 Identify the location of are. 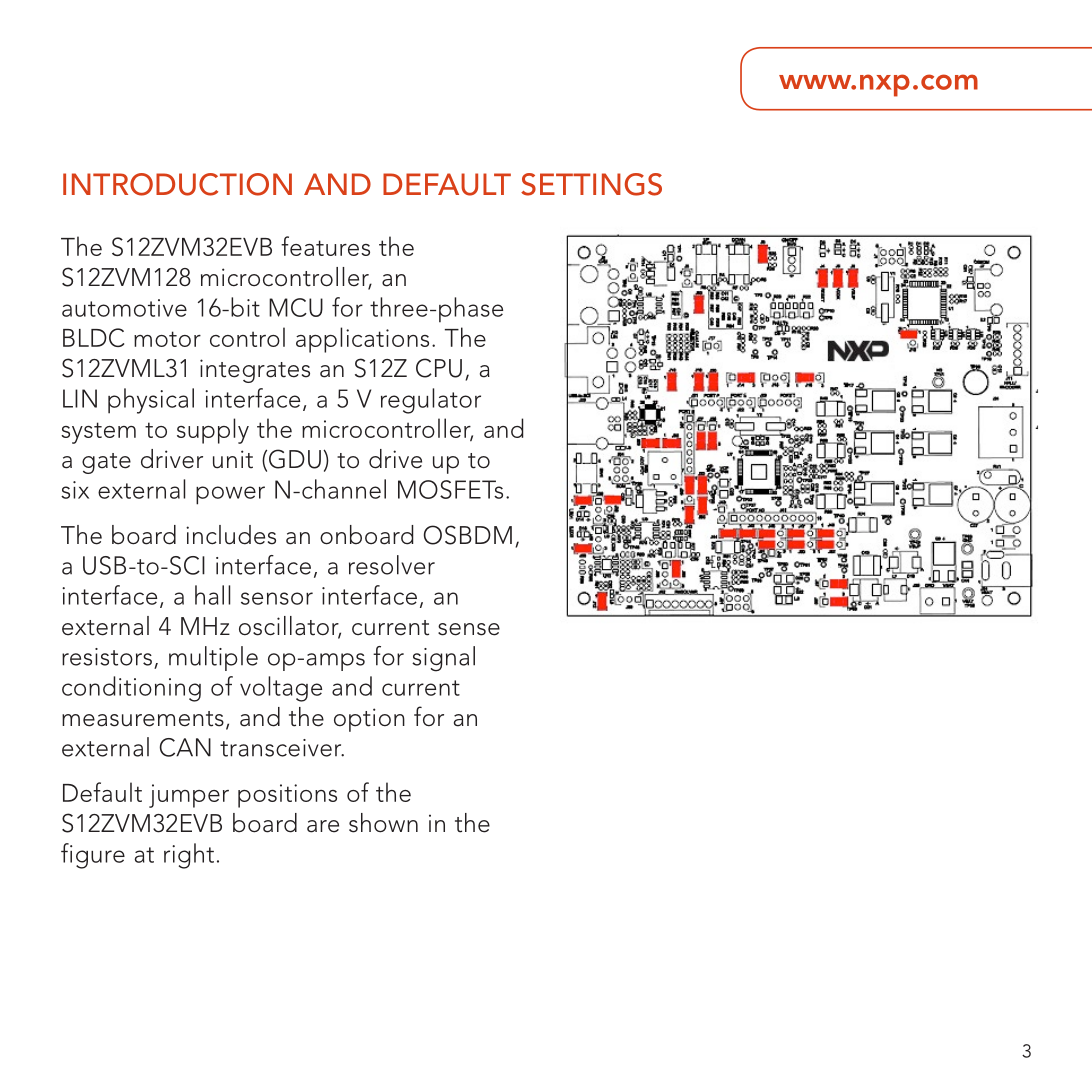
(323, 826).
